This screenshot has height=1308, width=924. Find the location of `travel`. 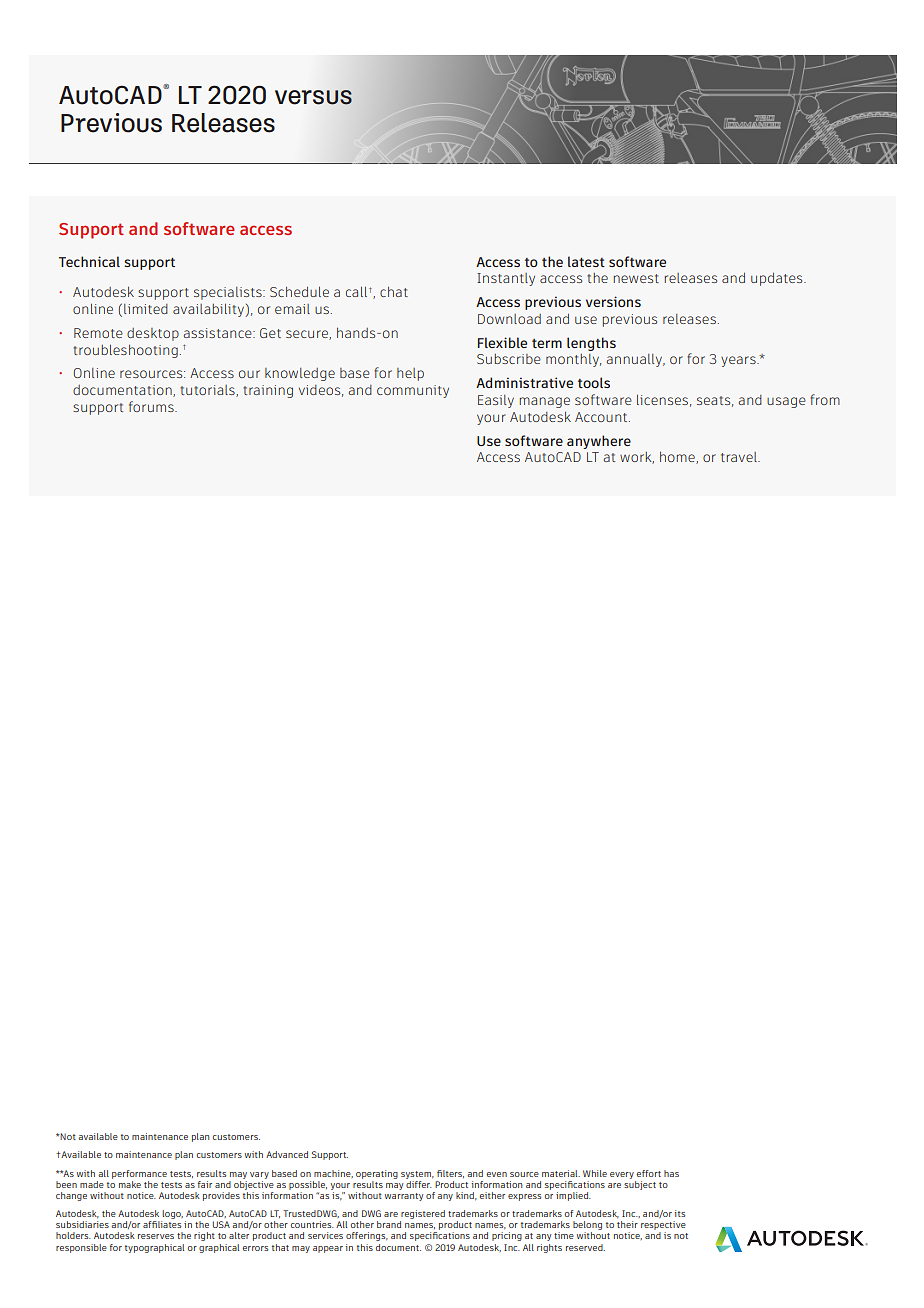

travel is located at coordinates (740, 457).
